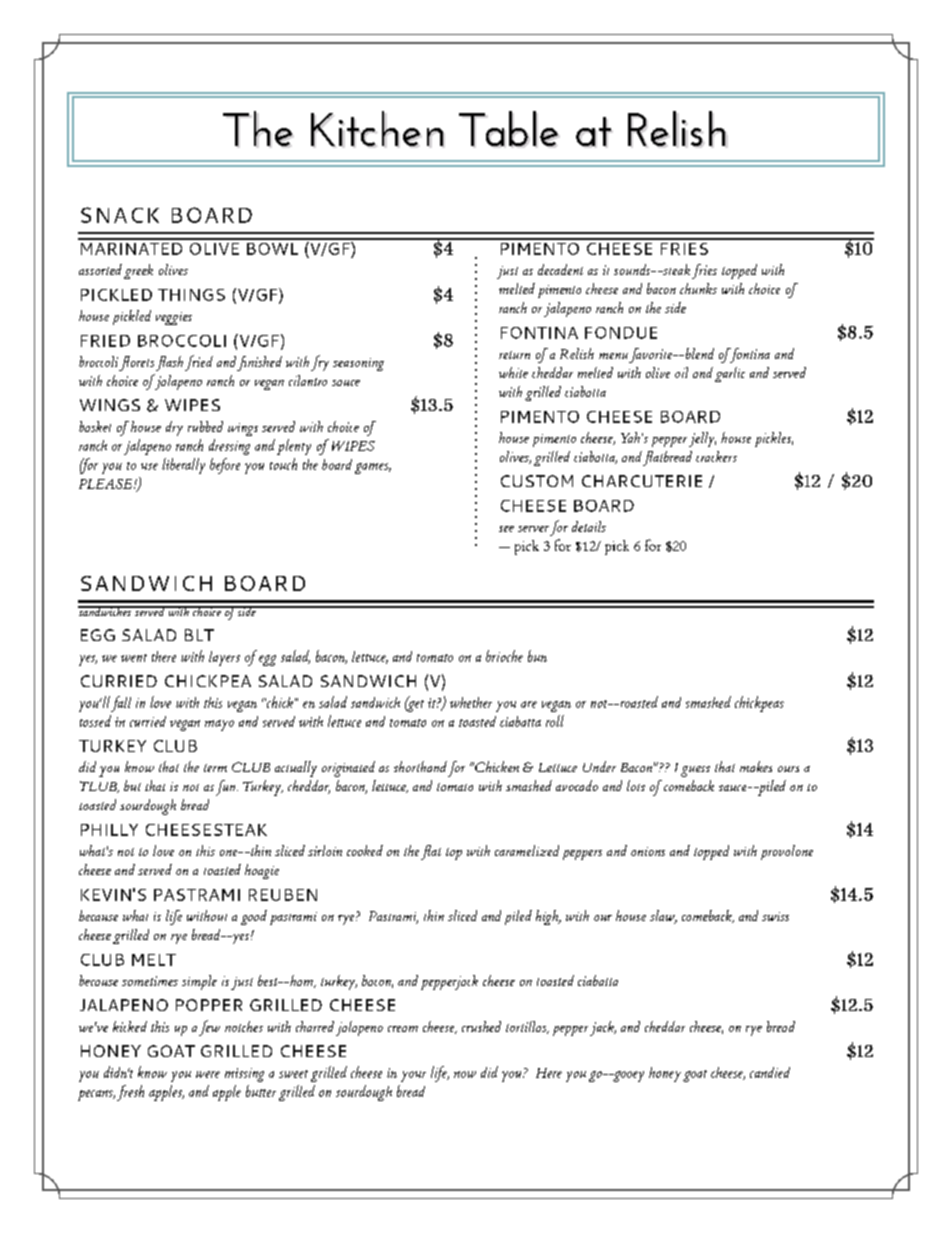 This screenshot has width=952, height=1233. Describe the element at coordinates (208, 1074) in the screenshot. I see `were` at that location.
